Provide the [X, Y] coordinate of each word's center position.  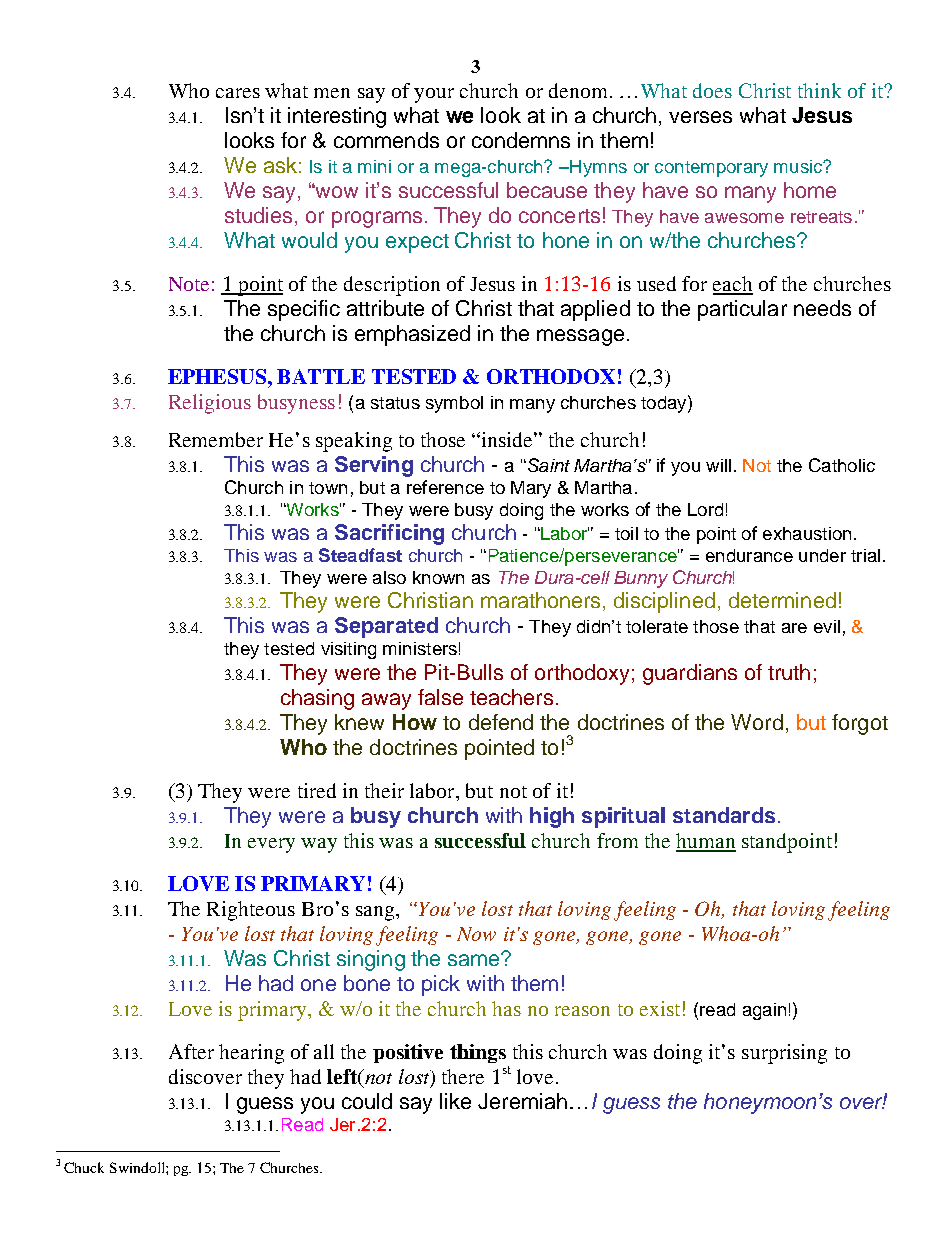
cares [238, 93]
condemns [521, 140]
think [819, 90]
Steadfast [360, 555]
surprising [784, 1054]
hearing [251, 1054]
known [438, 577]
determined [782, 600]
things [478, 1053]
